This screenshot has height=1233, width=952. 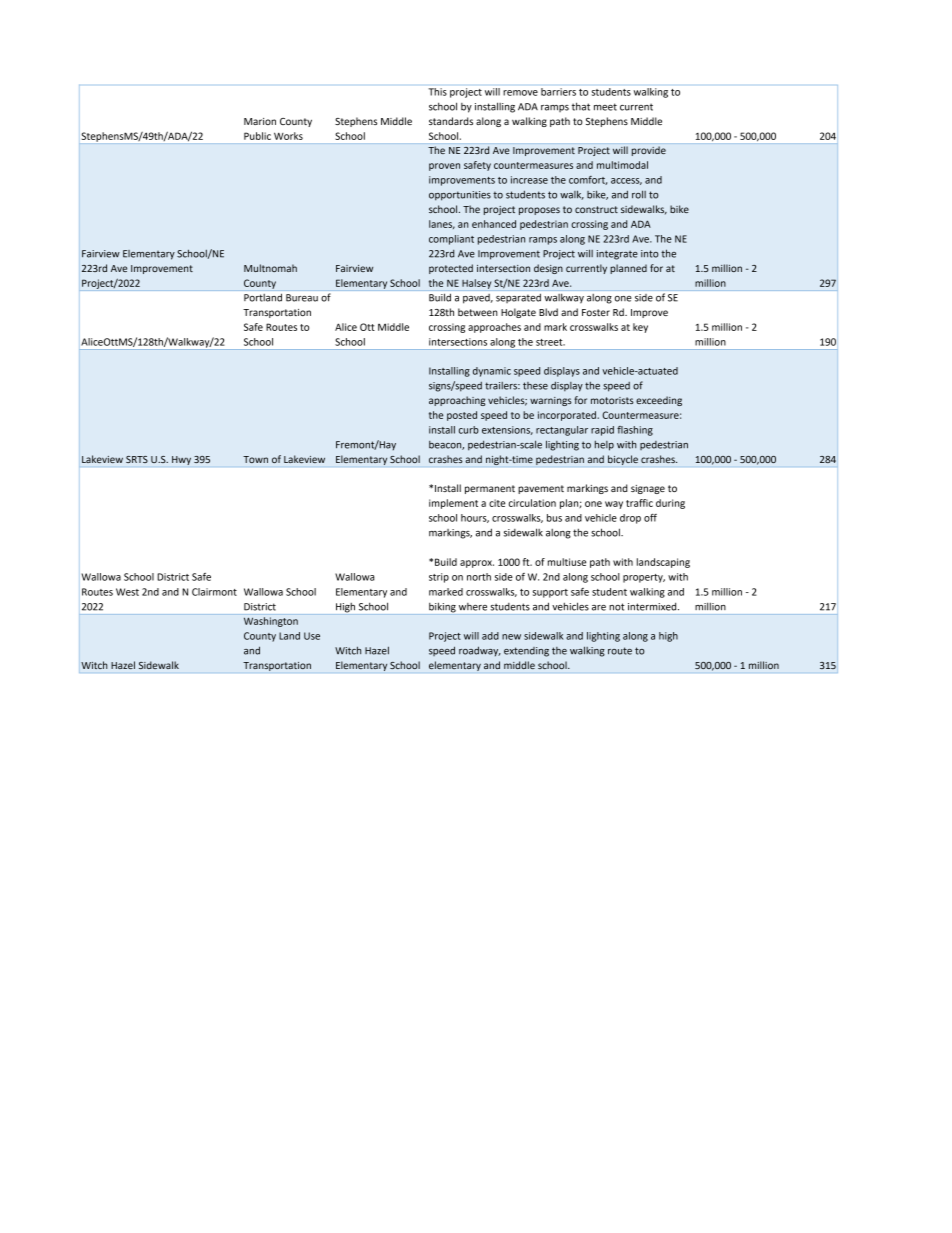 What do you see at coordinates (612, 400) in the screenshot?
I see `motorists` at bounding box center [612, 400].
